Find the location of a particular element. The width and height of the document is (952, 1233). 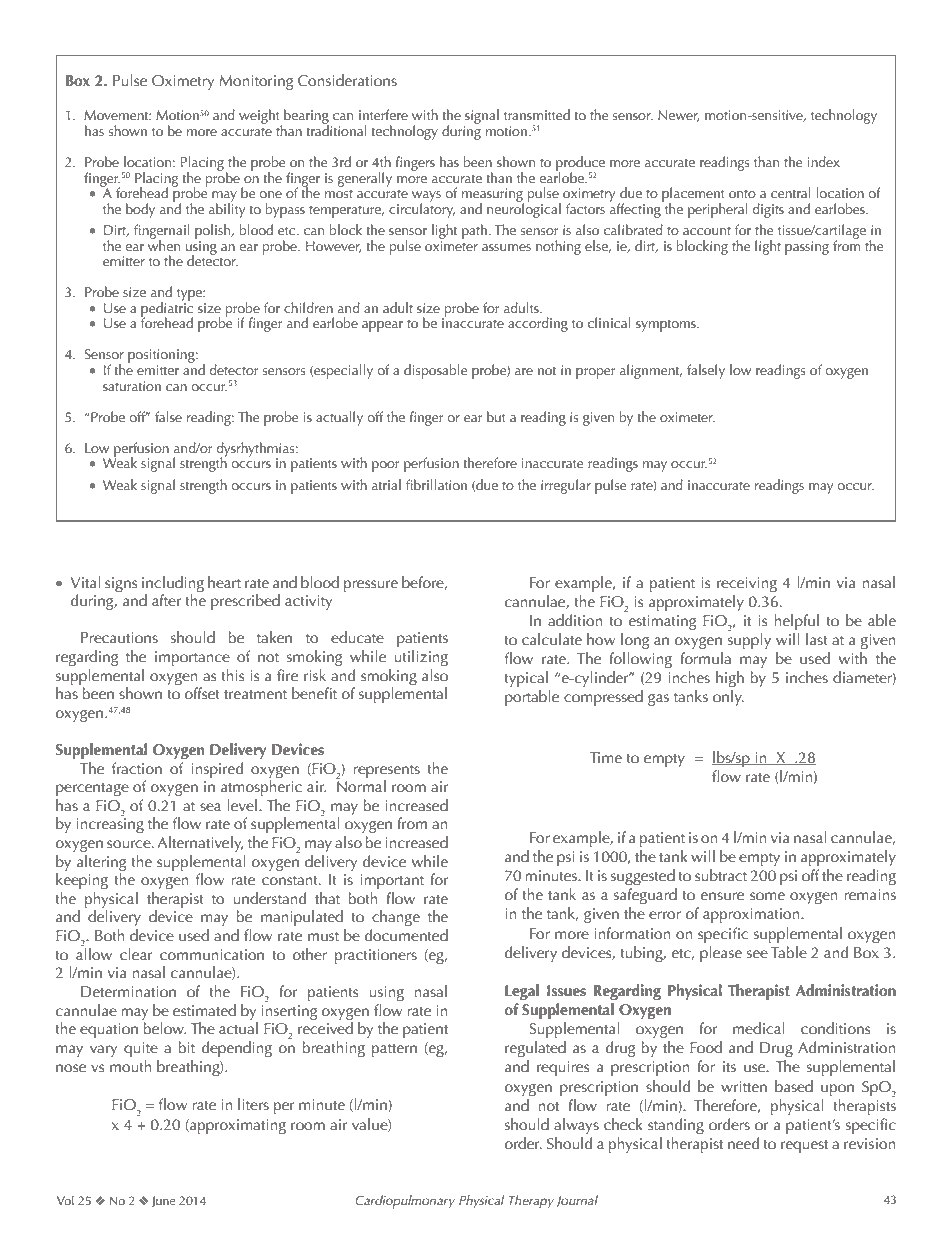

weight is located at coordinates (260, 118).
